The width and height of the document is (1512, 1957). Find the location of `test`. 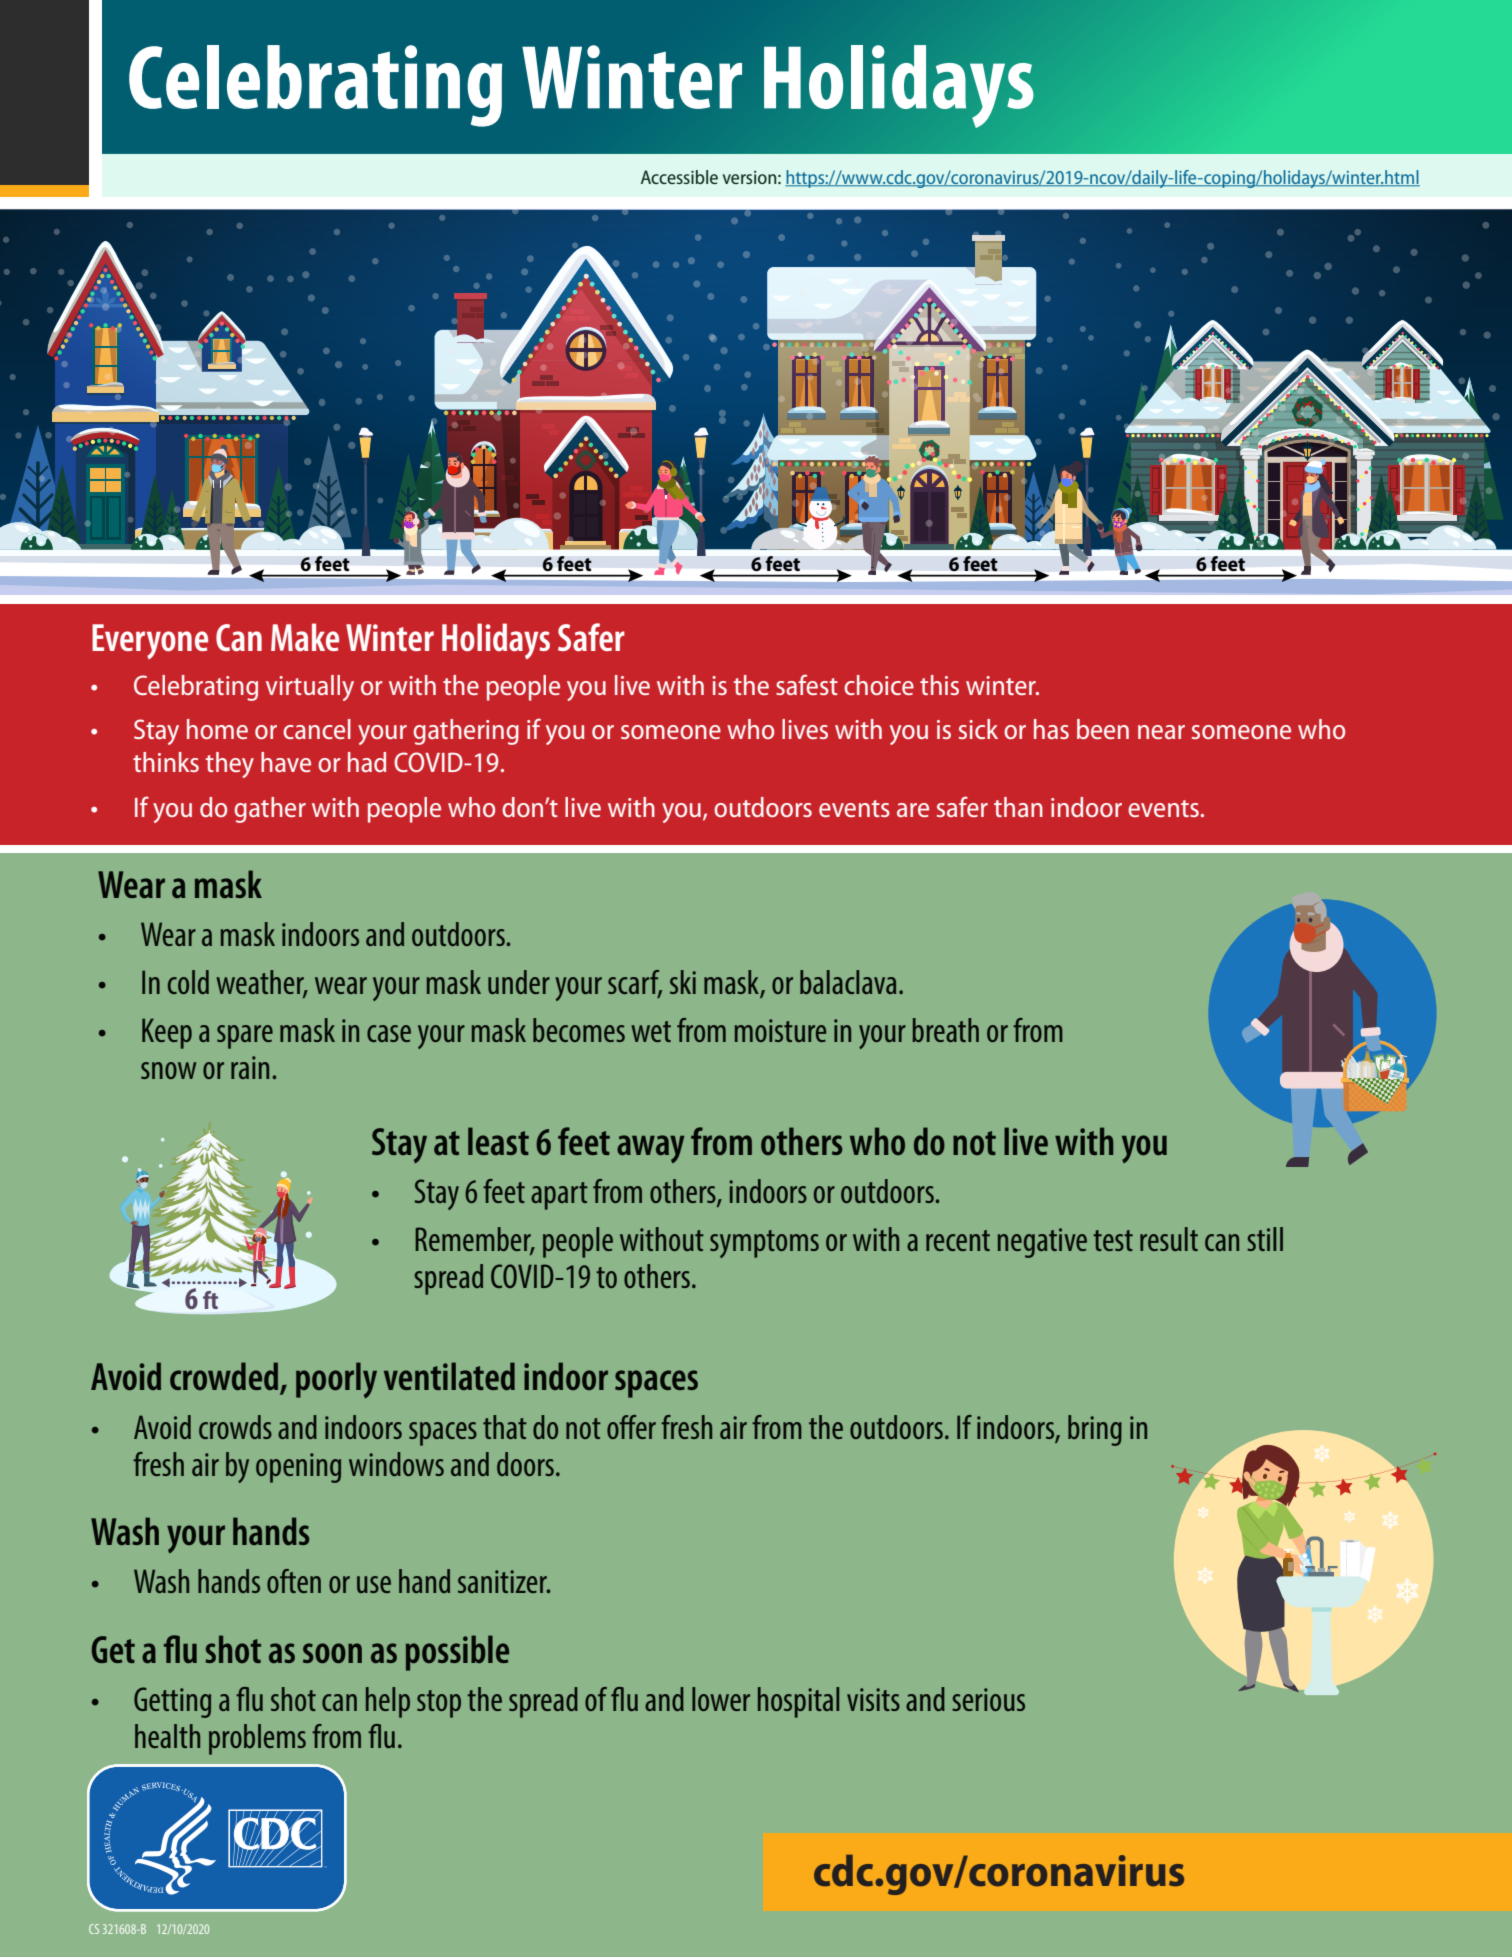

test is located at coordinates (1113, 1240).
